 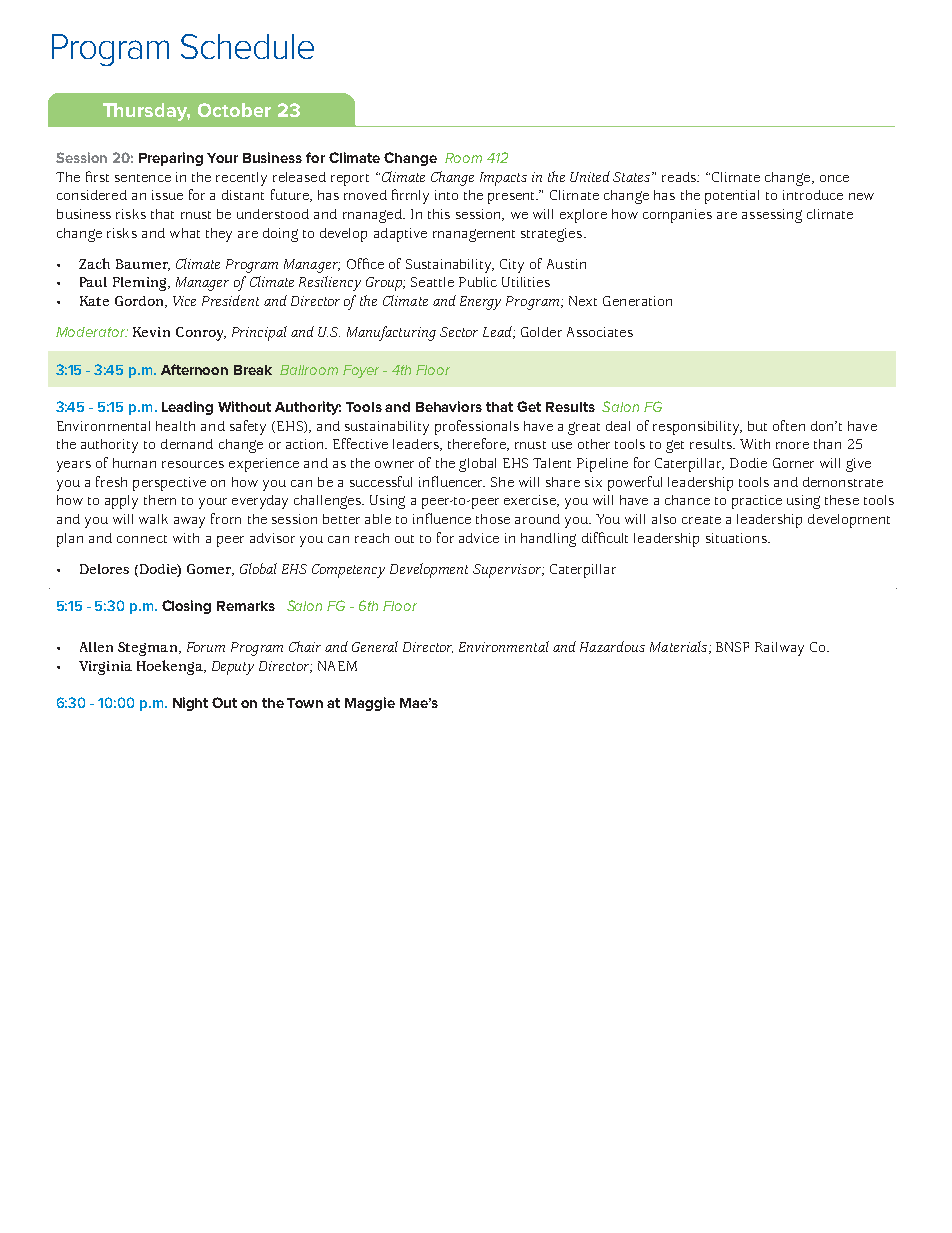 What do you see at coordinates (737, 538) in the image?
I see `situations` at bounding box center [737, 538].
